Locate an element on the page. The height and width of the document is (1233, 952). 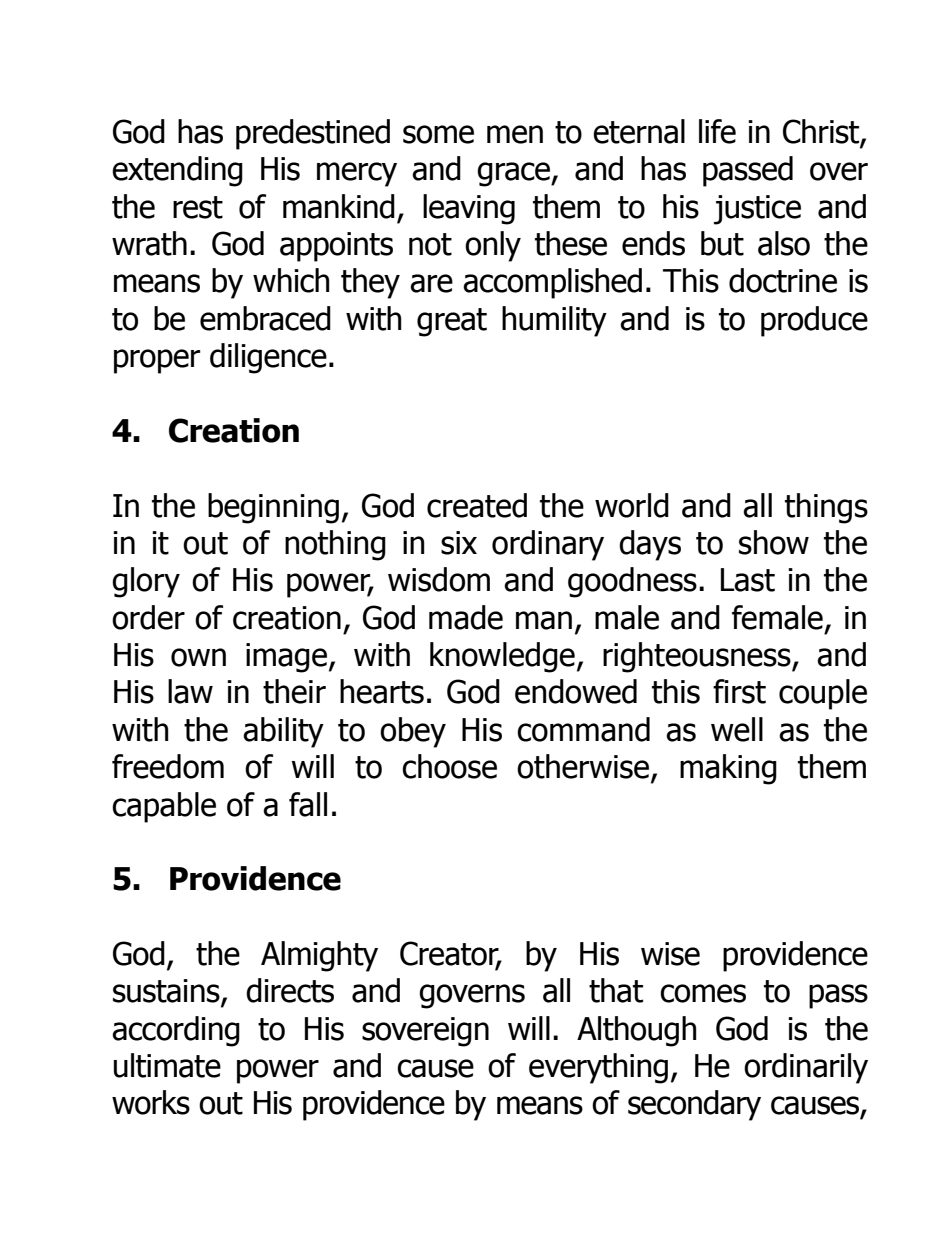
life is located at coordinates (717, 131).
